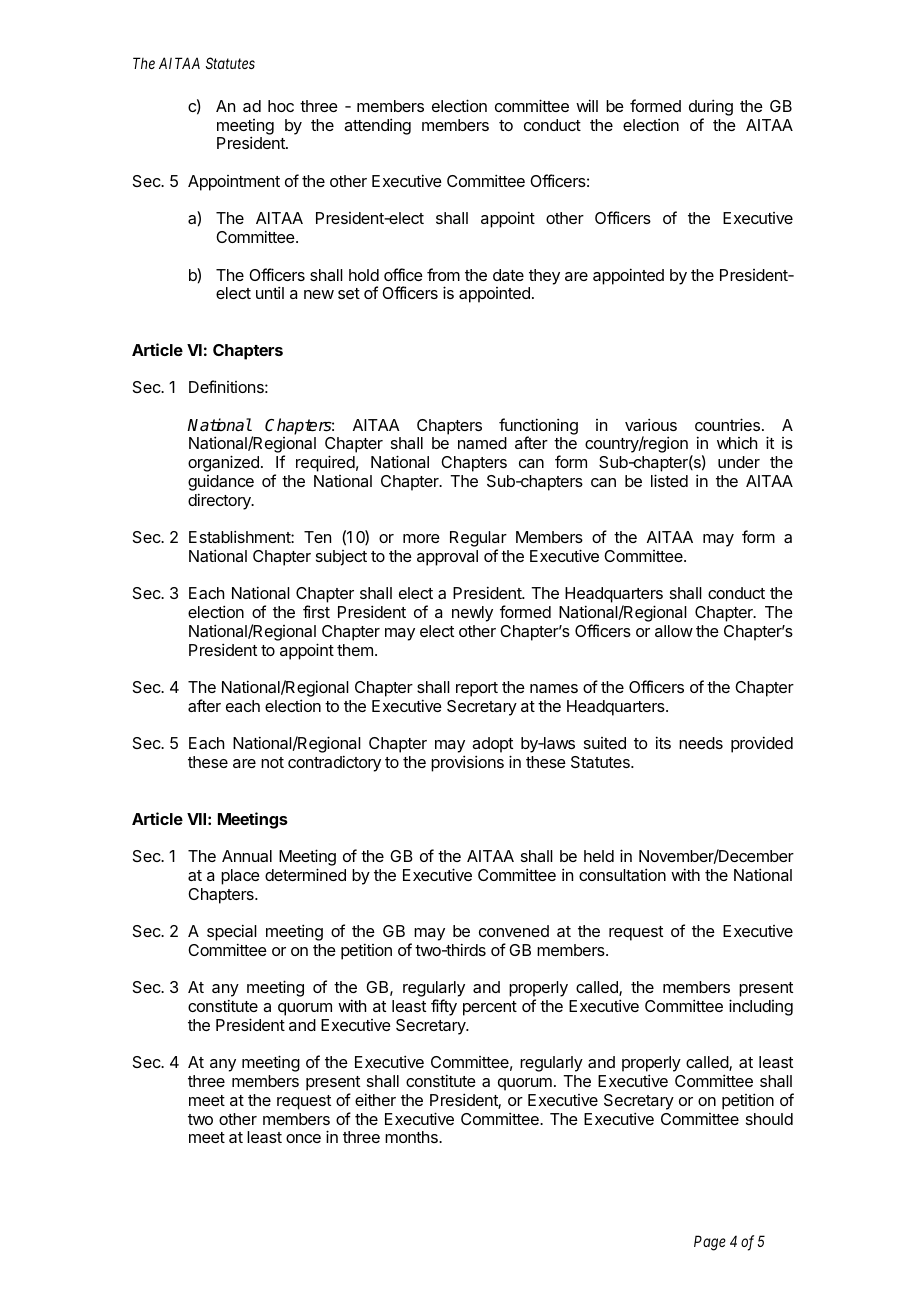  What do you see at coordinates (281, 106) in the image?
I see `hoc` at bounding box center [281, 106].
